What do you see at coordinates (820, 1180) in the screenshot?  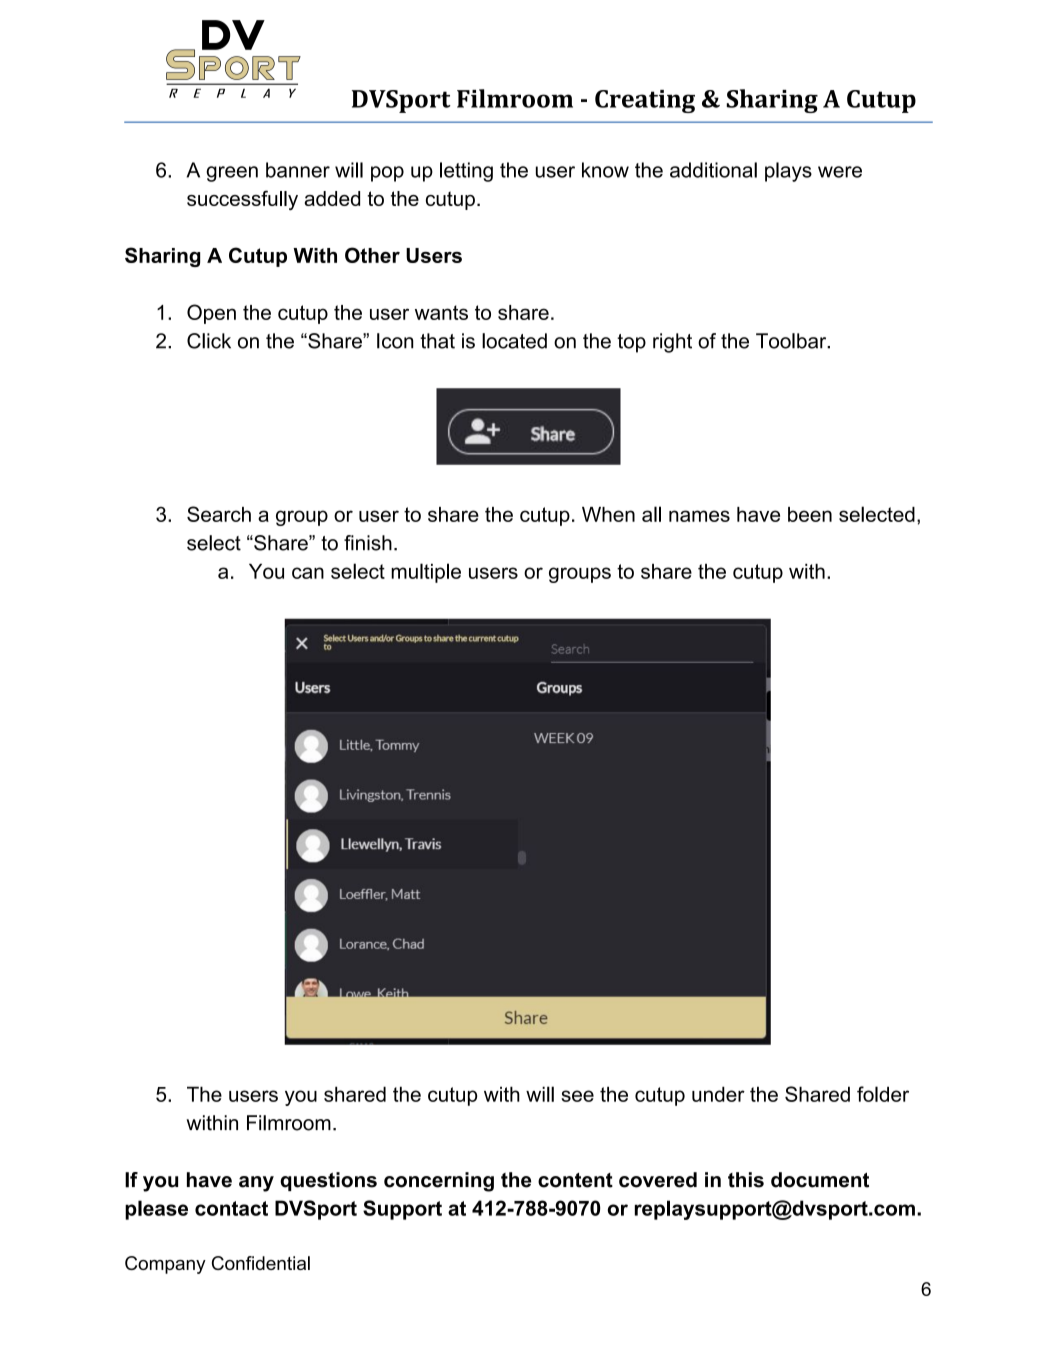 I see `document` at bounding box center [820, 1180].
